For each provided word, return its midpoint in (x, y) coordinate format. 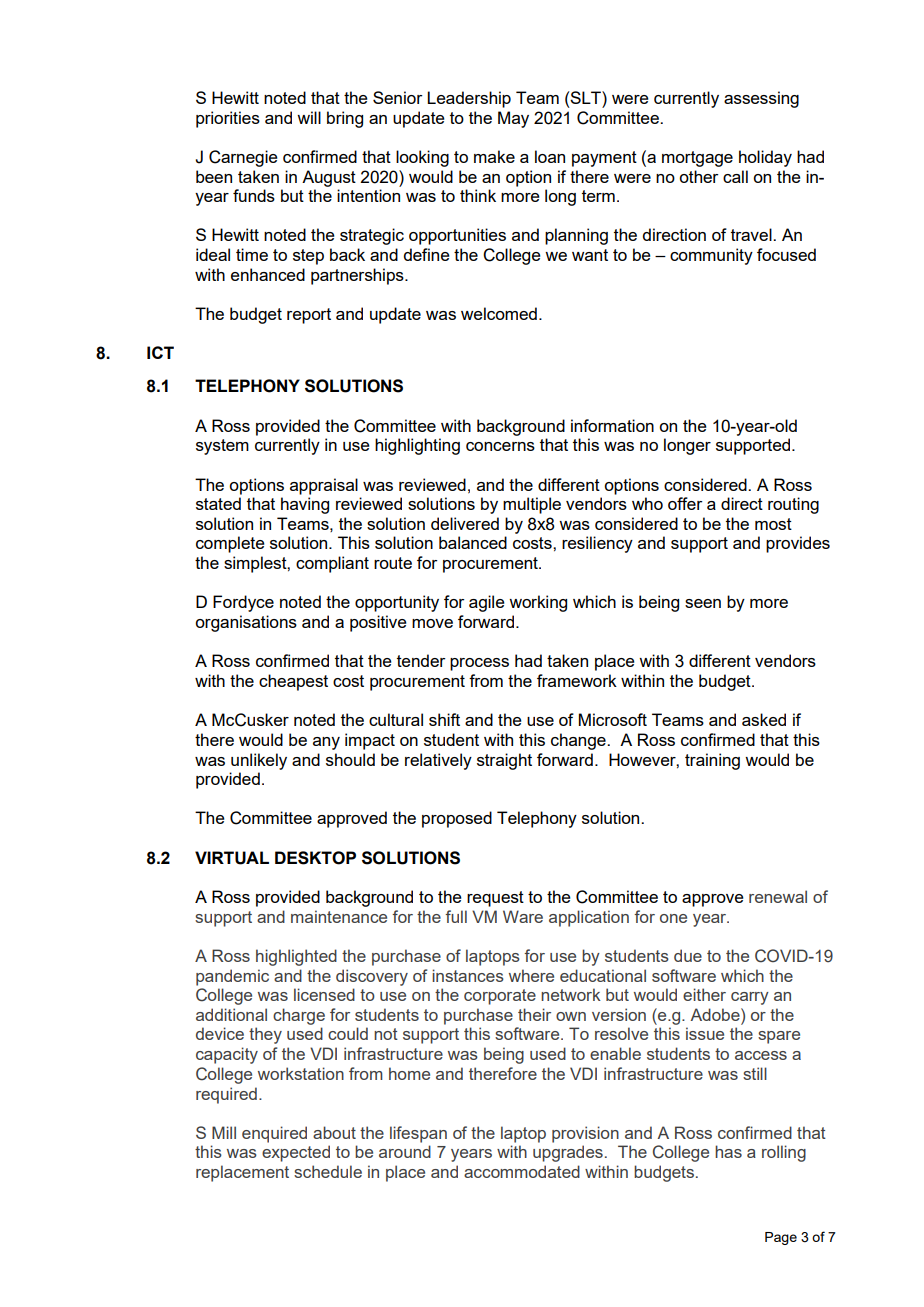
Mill (224, 1132)
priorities (228, 119)
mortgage (697, 159)
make (494, 156)
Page (781, 1238)
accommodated (522, 1171)
